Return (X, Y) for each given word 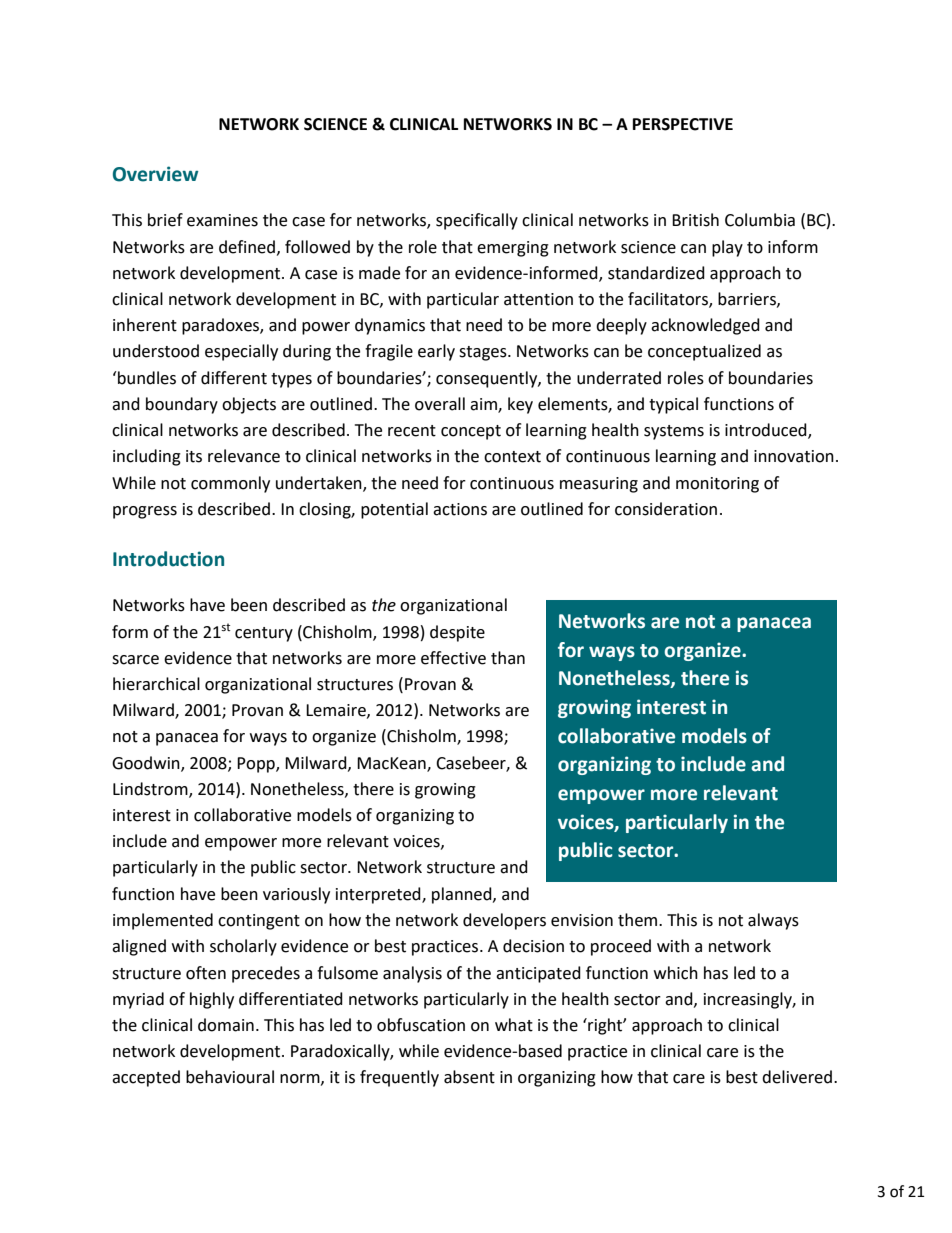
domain (226, 1025)
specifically (477, 221)
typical (673, 405)
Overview (156, 174)
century (264, 634)
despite (457, 633)
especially (241, 352)
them (639, 920)
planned (463, 895)
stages (484, 353)
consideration (666, 509)
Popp (257, 765)
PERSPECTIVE (683, 124)
